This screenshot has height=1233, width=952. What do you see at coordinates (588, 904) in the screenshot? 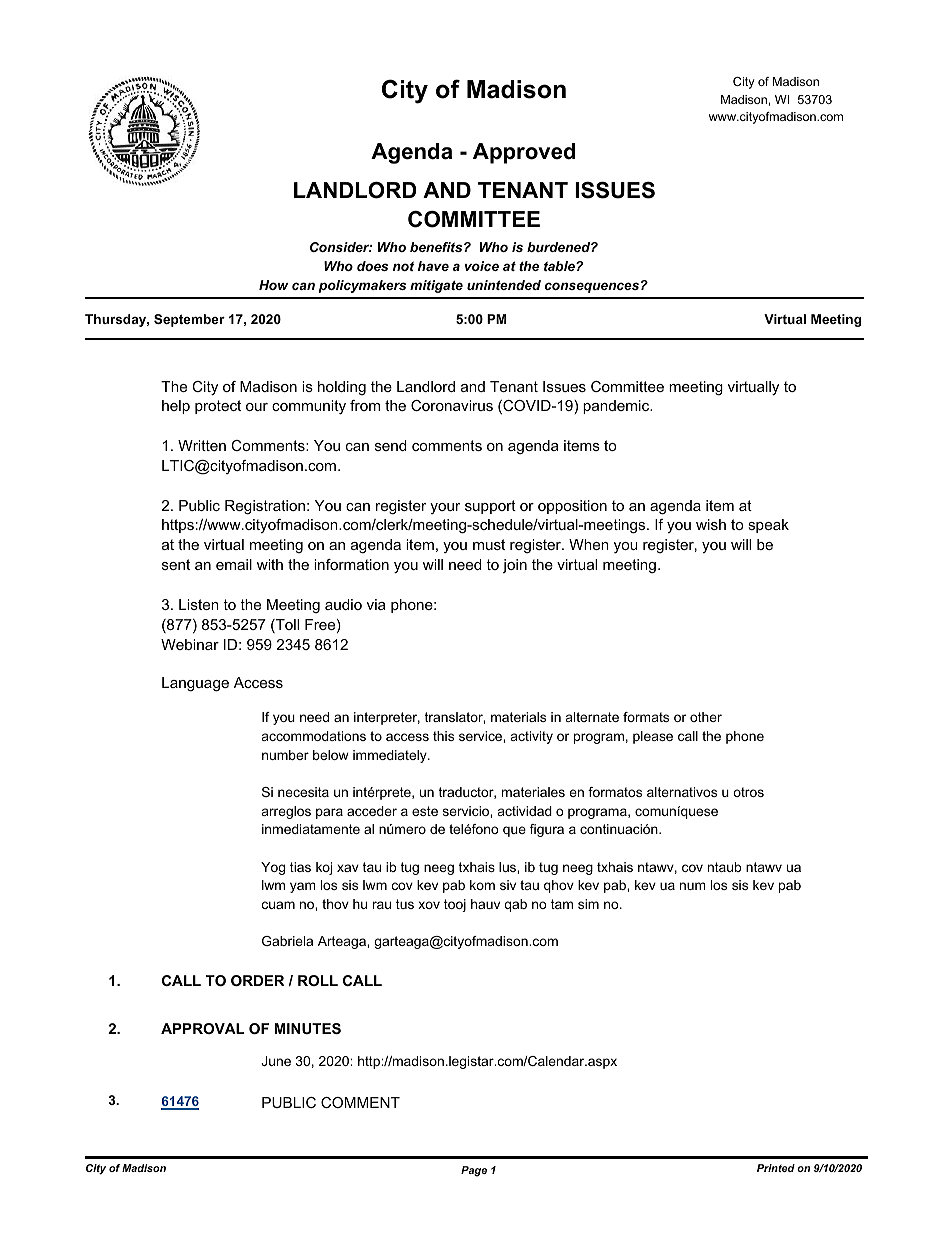
I see `sim` at bounding box center [588, 904].
